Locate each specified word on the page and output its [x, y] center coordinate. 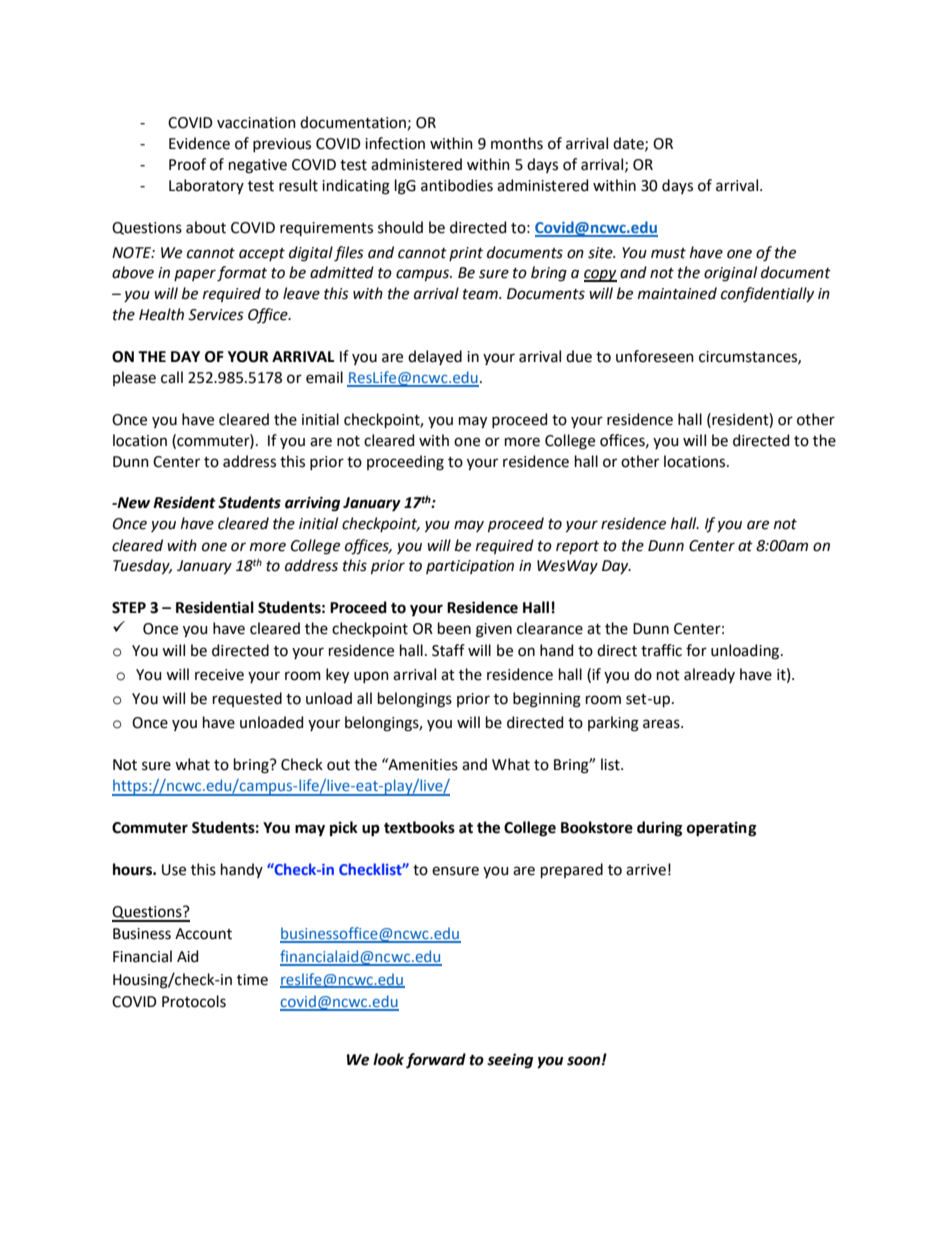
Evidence [199, 143]
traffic [661, 650]
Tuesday [142, 567]
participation [470, 567]
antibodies [457, 185]
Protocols [194, 1001]
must [668, 253]
